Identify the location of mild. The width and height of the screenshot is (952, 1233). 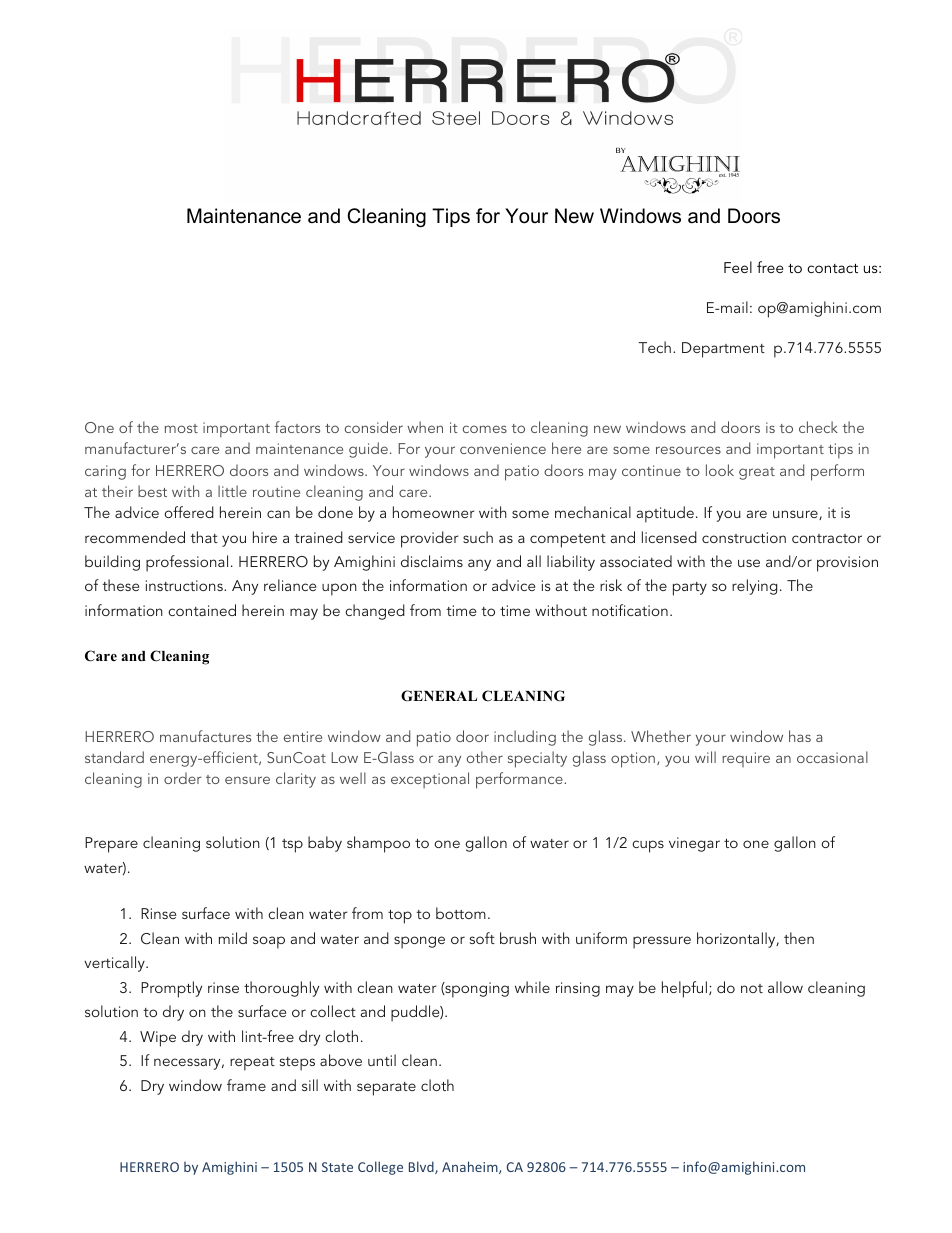
(233, 938).
